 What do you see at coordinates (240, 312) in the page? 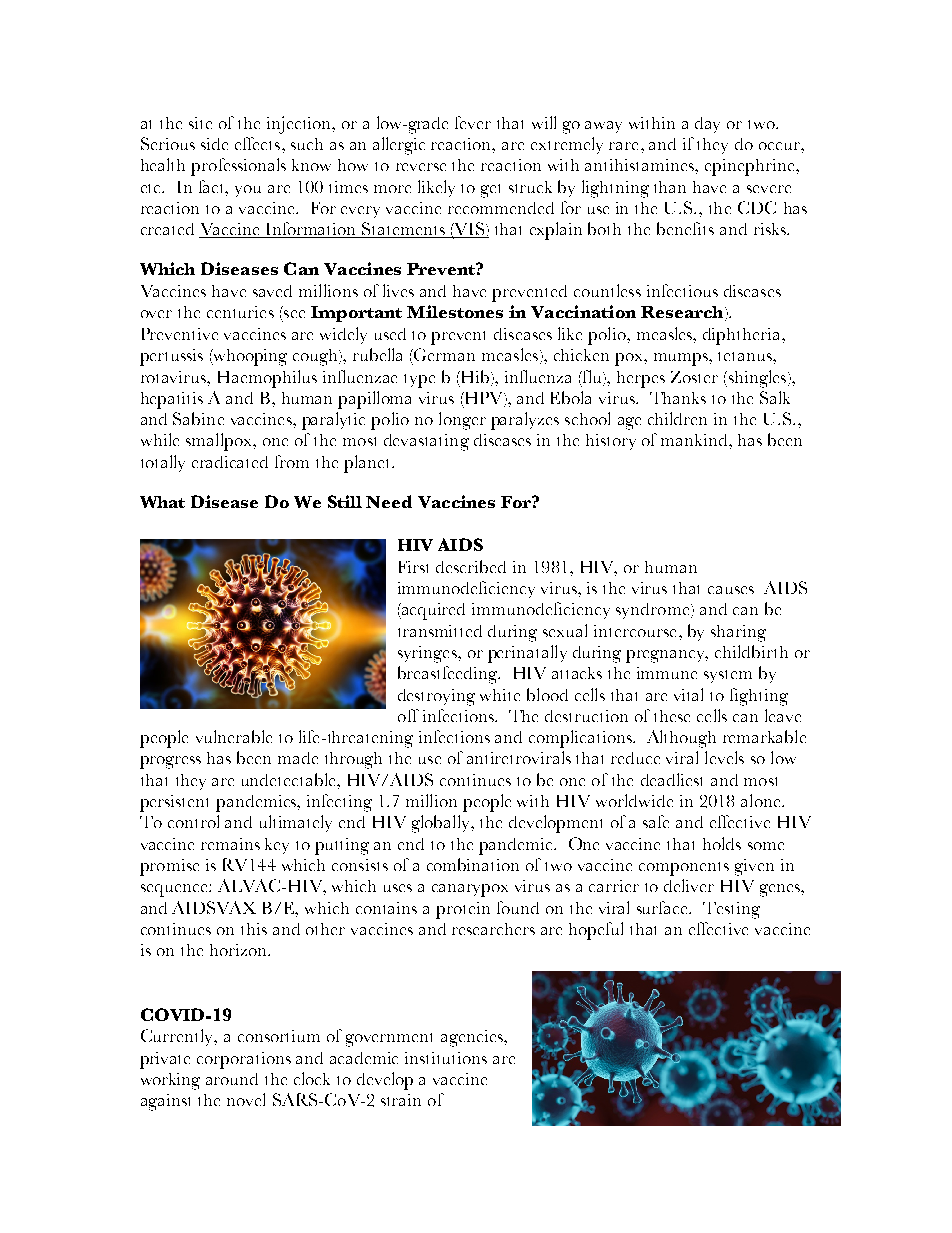
I see `centuries` at bounding box center [240, 312].
